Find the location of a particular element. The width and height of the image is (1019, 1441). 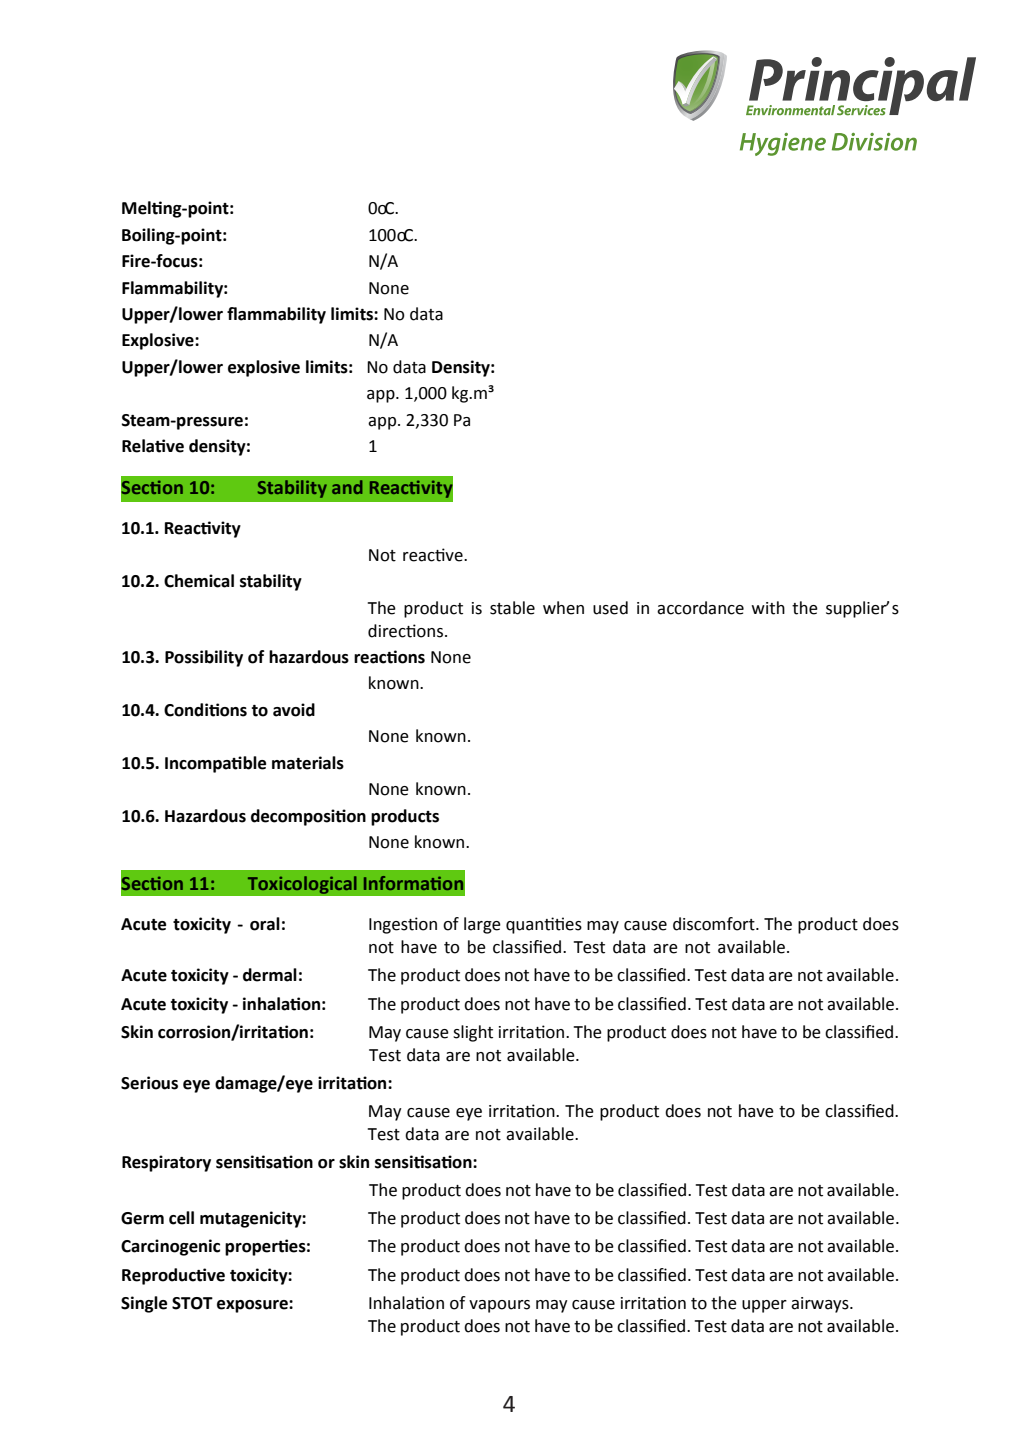

with is located at coordinates (768, 608).
